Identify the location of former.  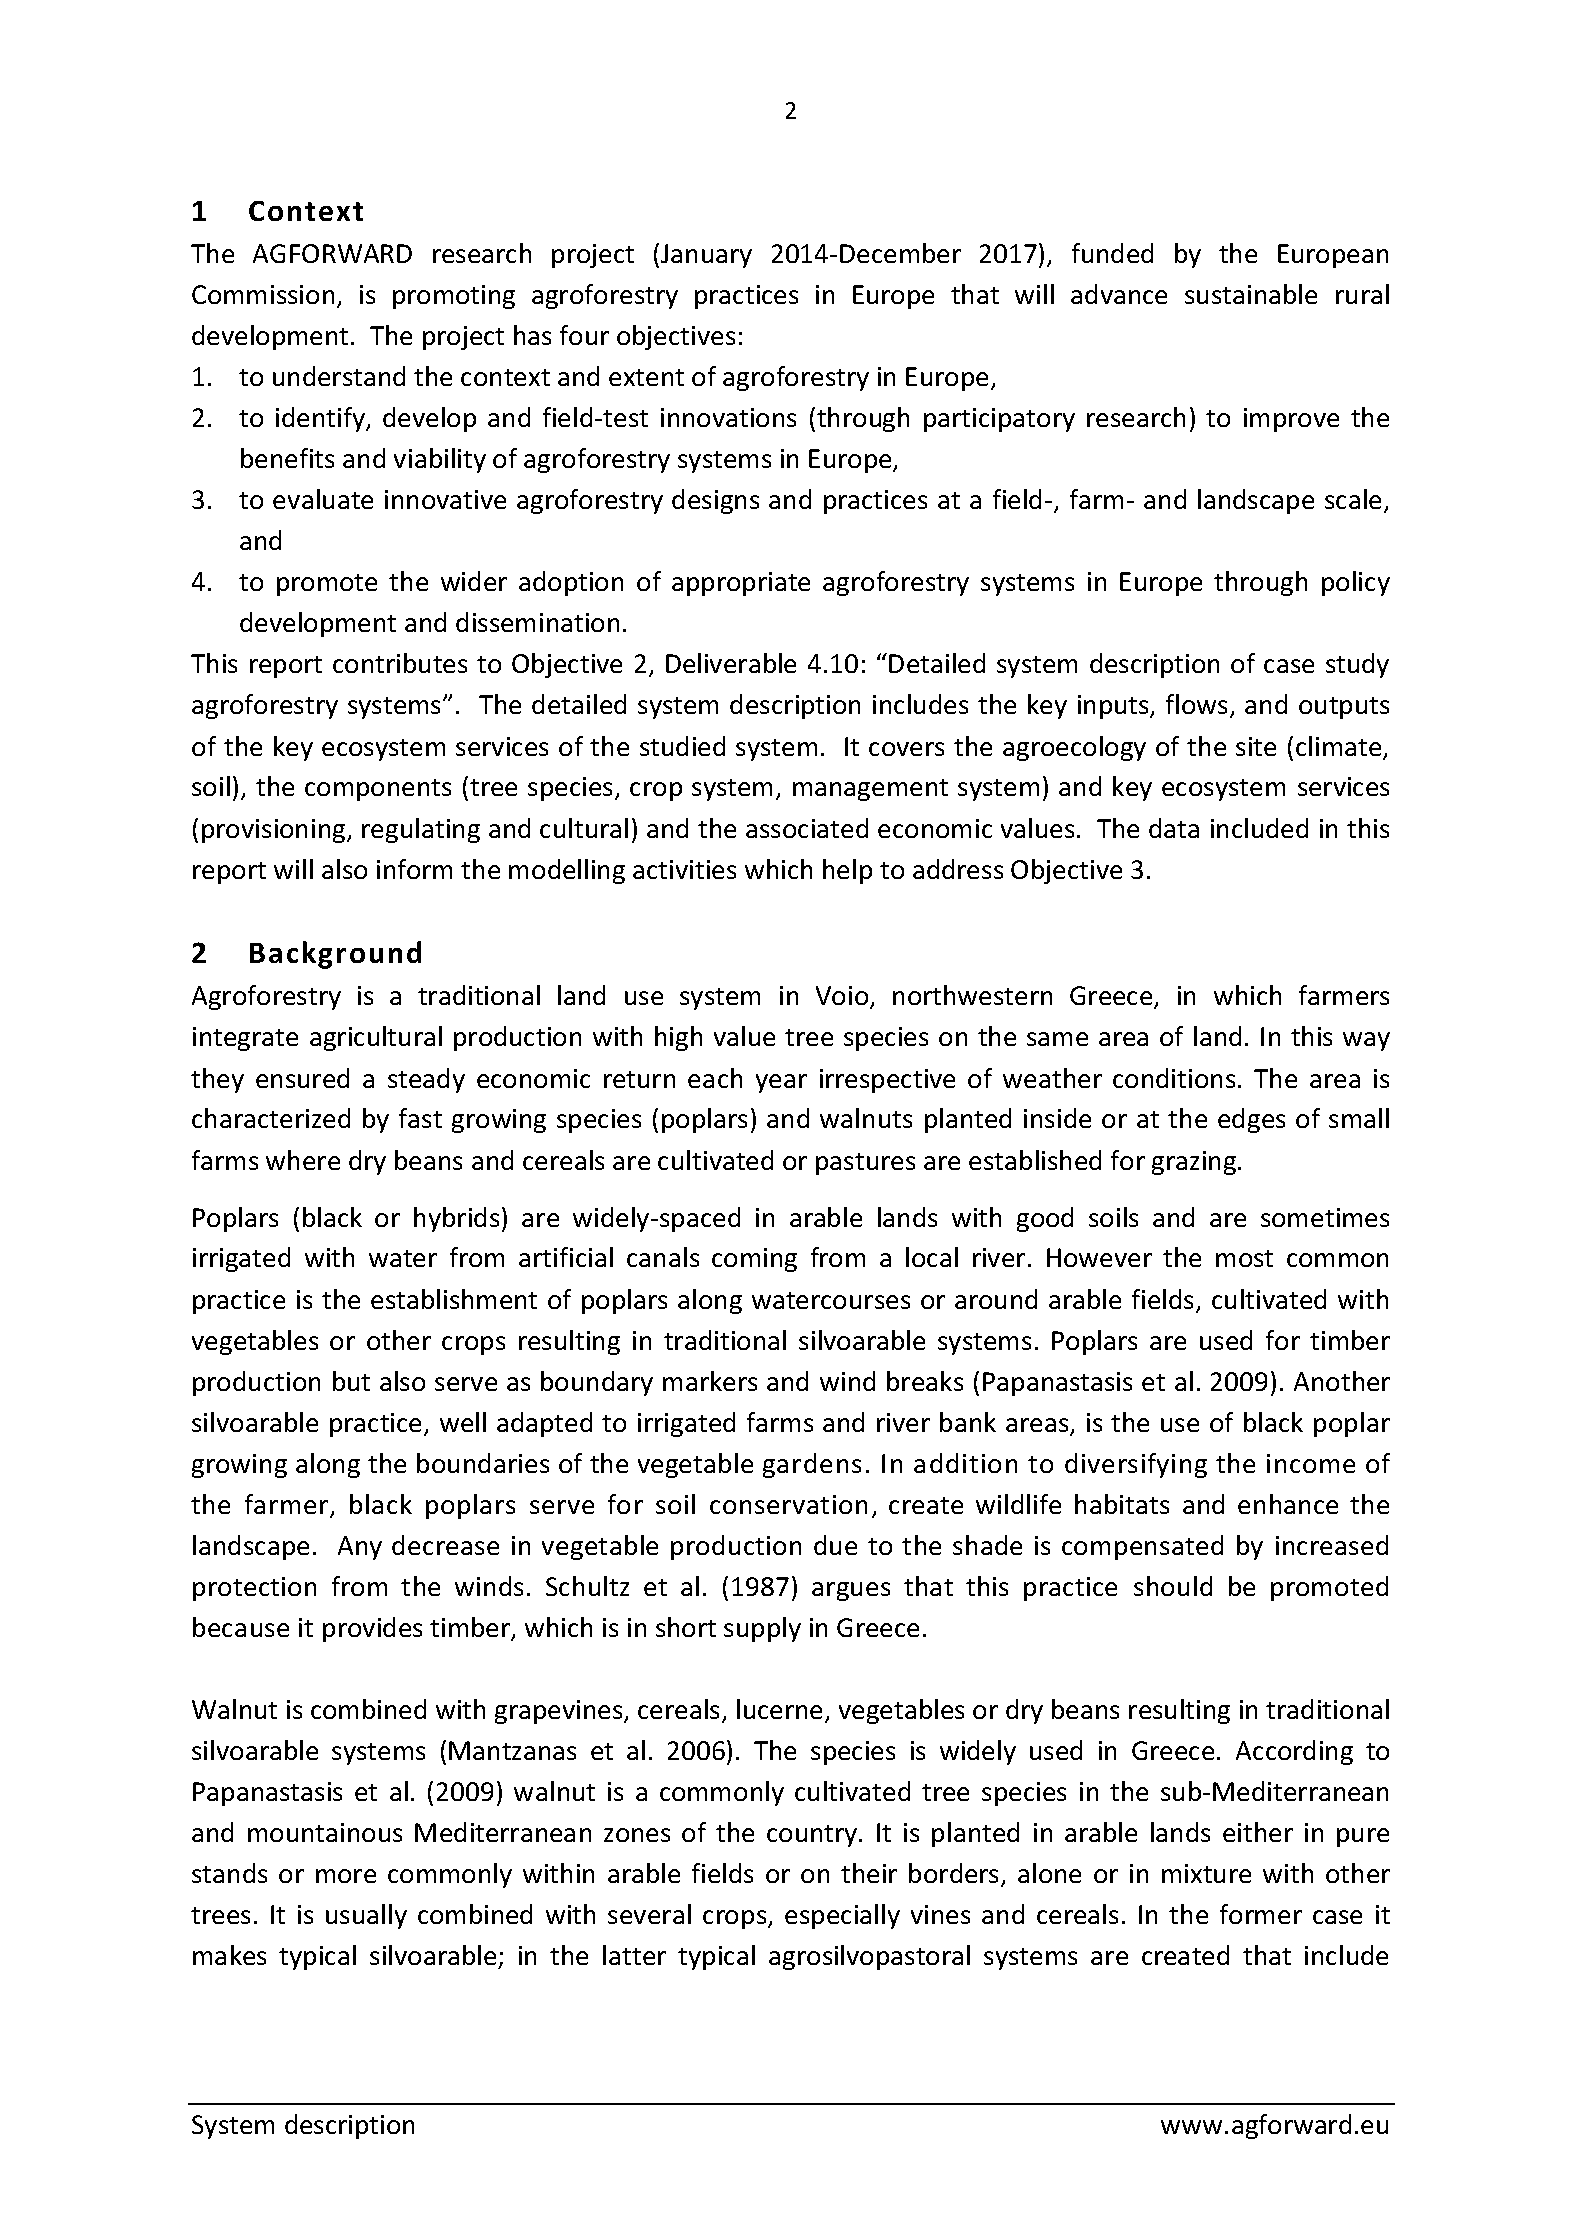
(1261, 1914).
